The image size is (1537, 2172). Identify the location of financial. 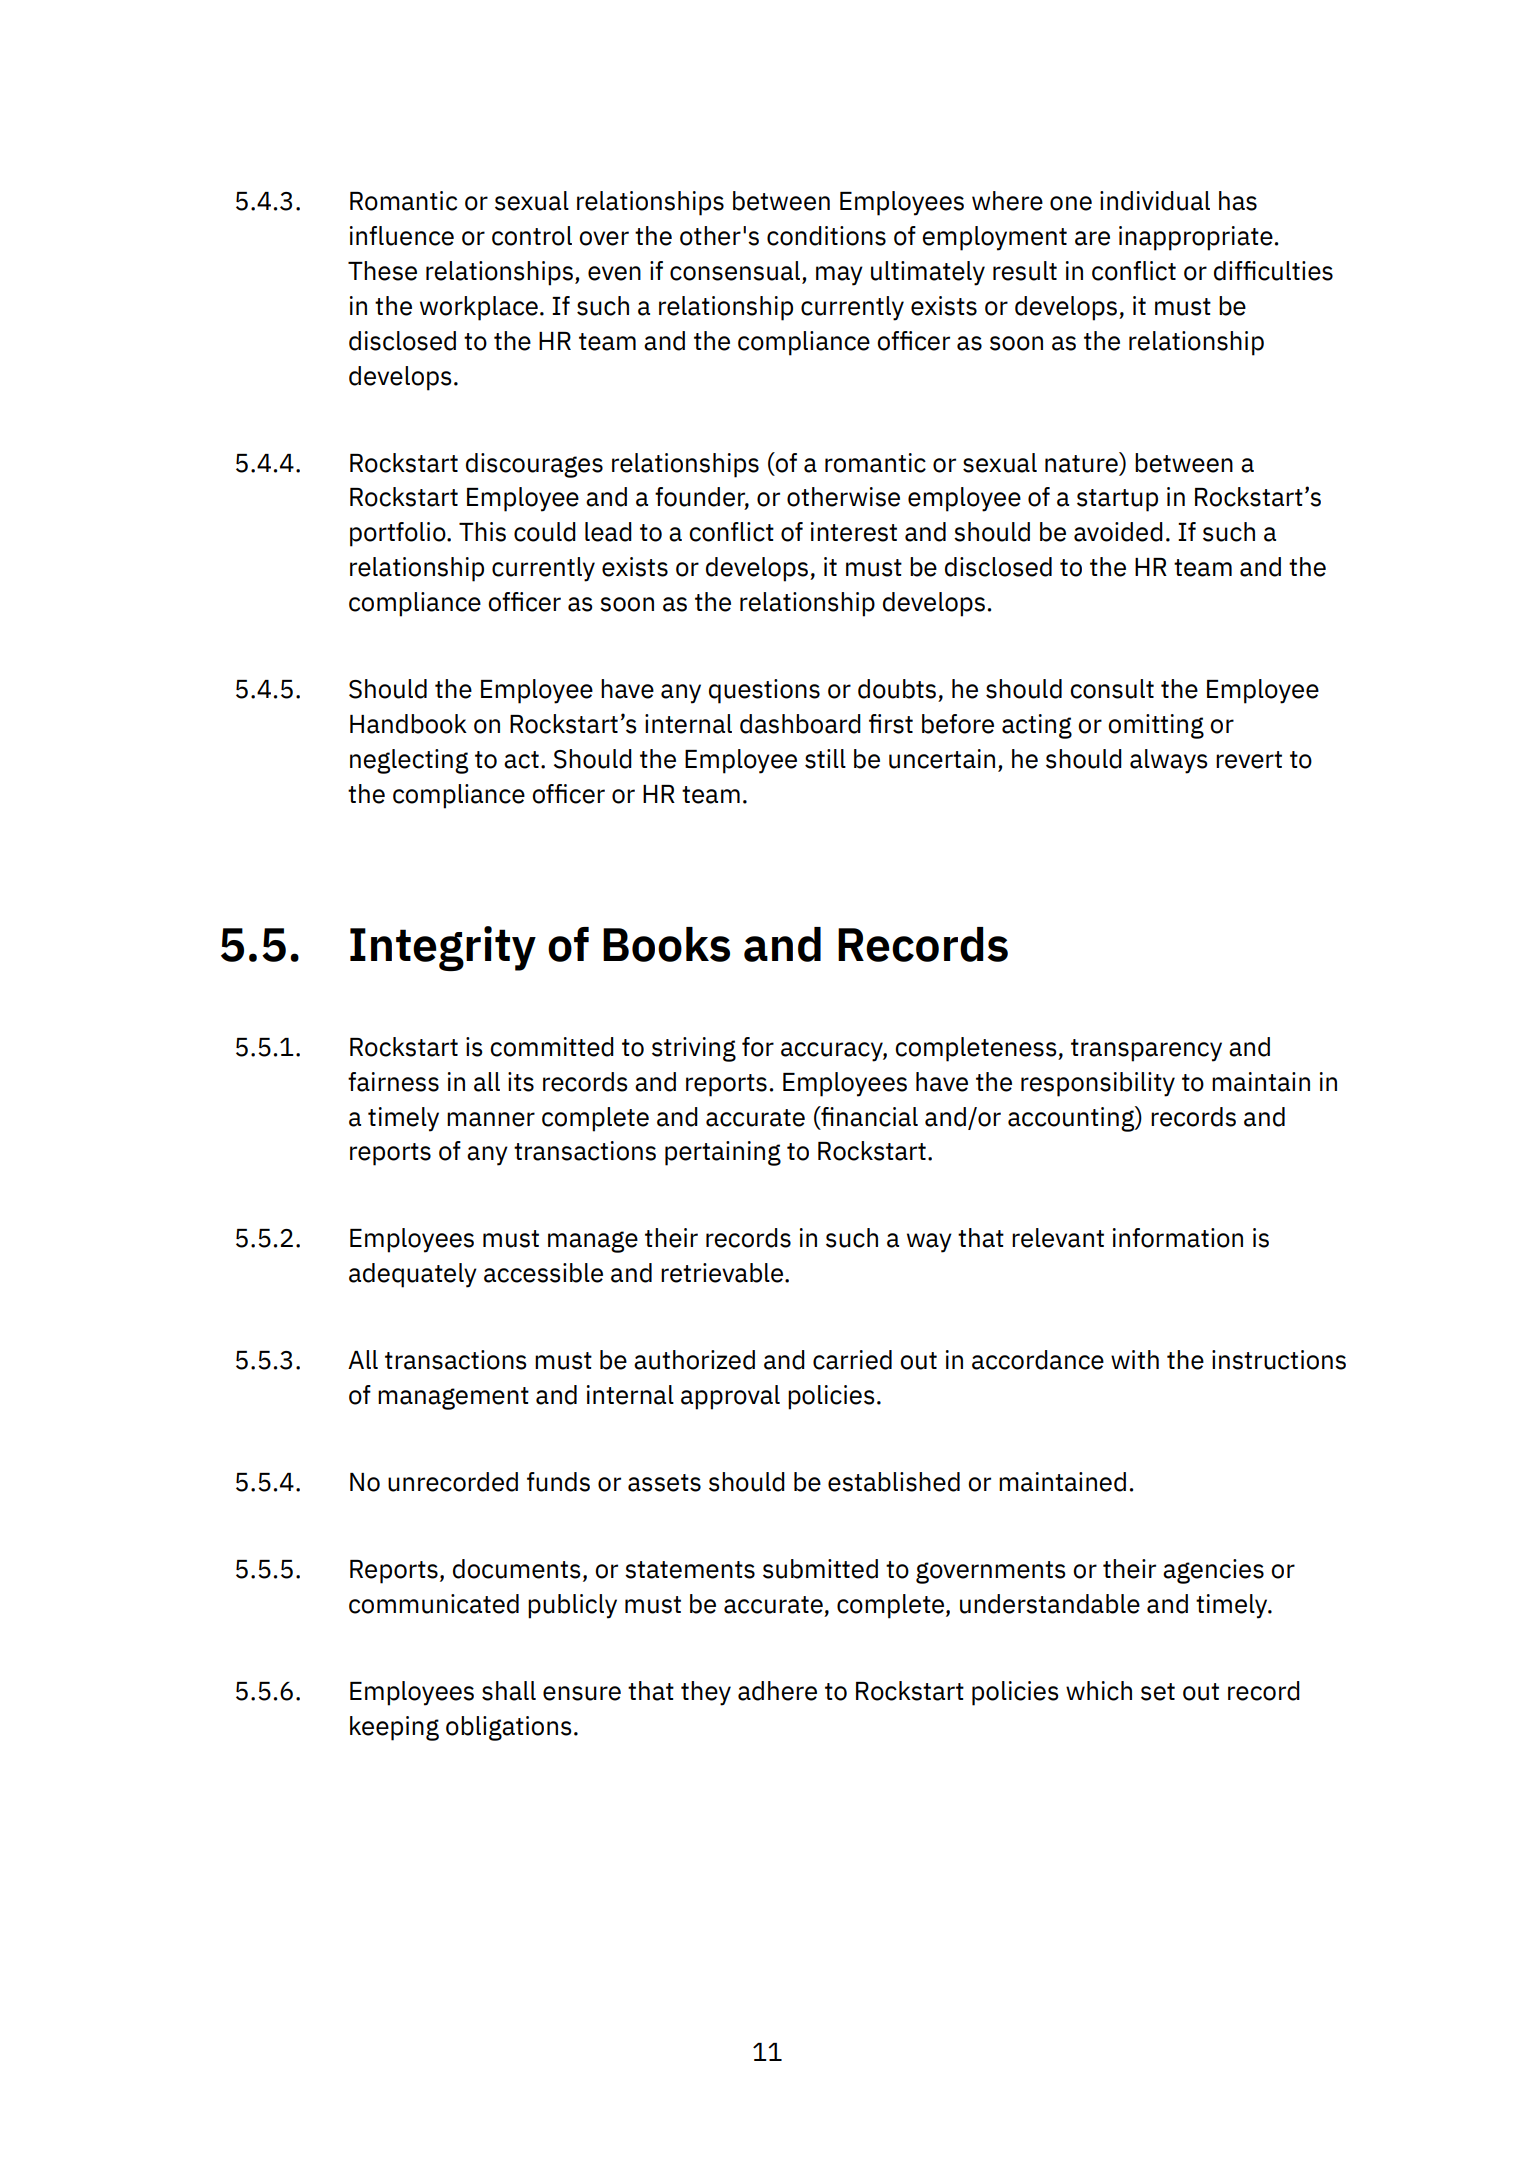
(868, 1116).
